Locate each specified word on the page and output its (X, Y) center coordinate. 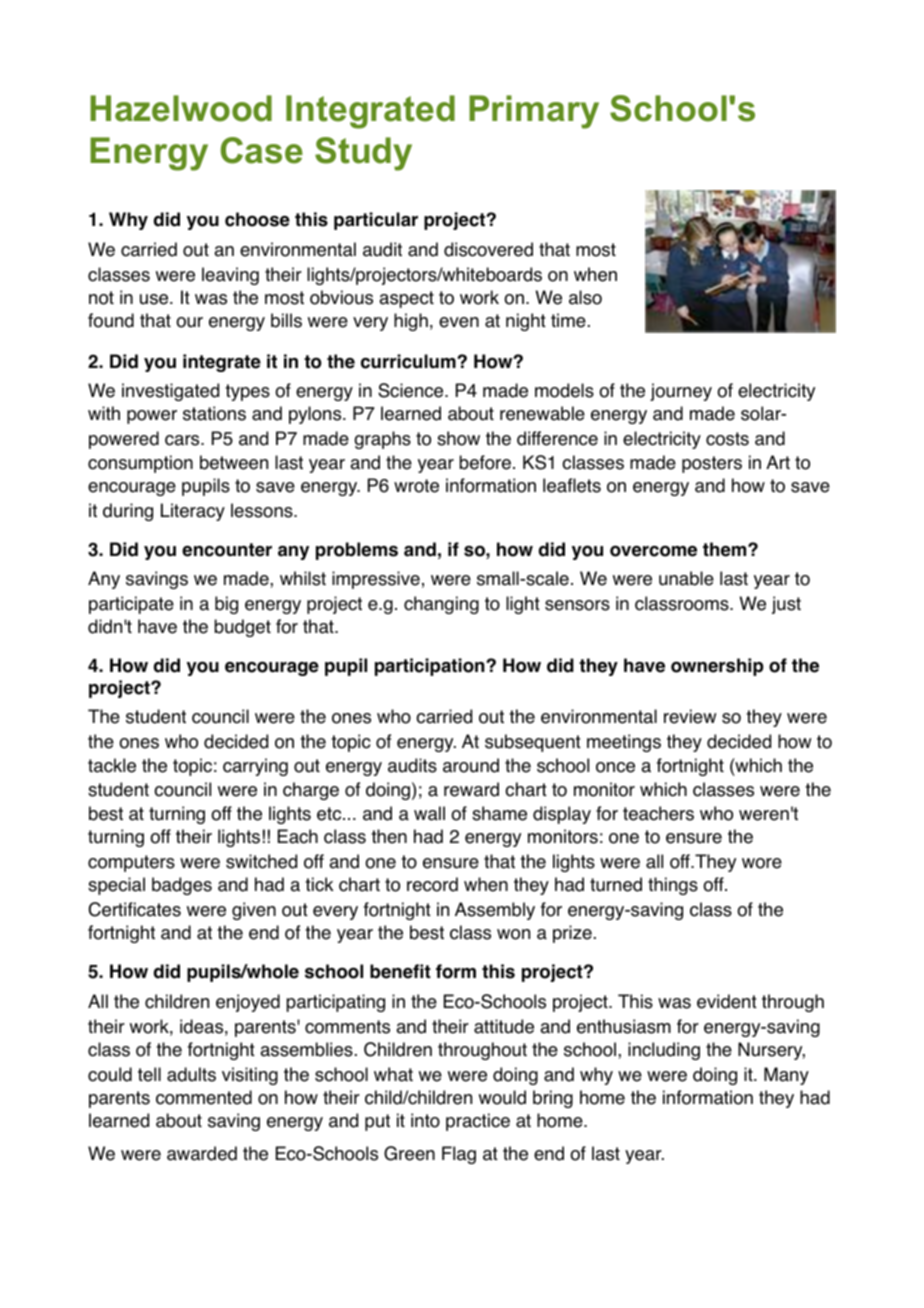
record (432, 884)
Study (363, 154)
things (673, 886)
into (425, 1120)
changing (441, 605)
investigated (170, 392)
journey (681, 392)
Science (412, 390)
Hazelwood (181, 108)
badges (182, 886)
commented (204, 1097)
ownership (717, 667)
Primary (534, 112)
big (226, 605)
